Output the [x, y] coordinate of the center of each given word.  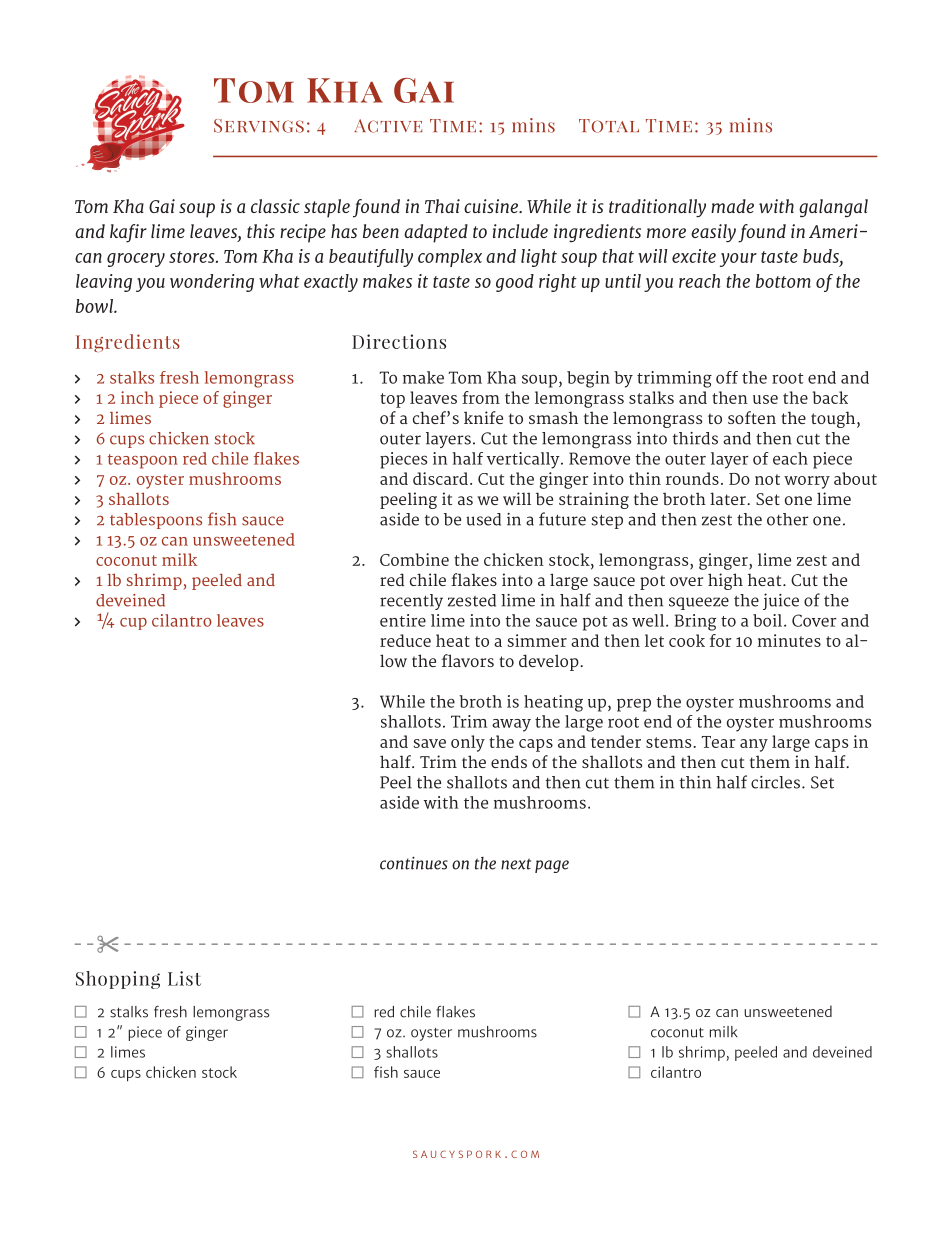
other [787, 519]
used [483, 519]
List [184, 978]
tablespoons [156, 521]
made [732, 206]
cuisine [492, 206]
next [516, 864]
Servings [259, 126]
